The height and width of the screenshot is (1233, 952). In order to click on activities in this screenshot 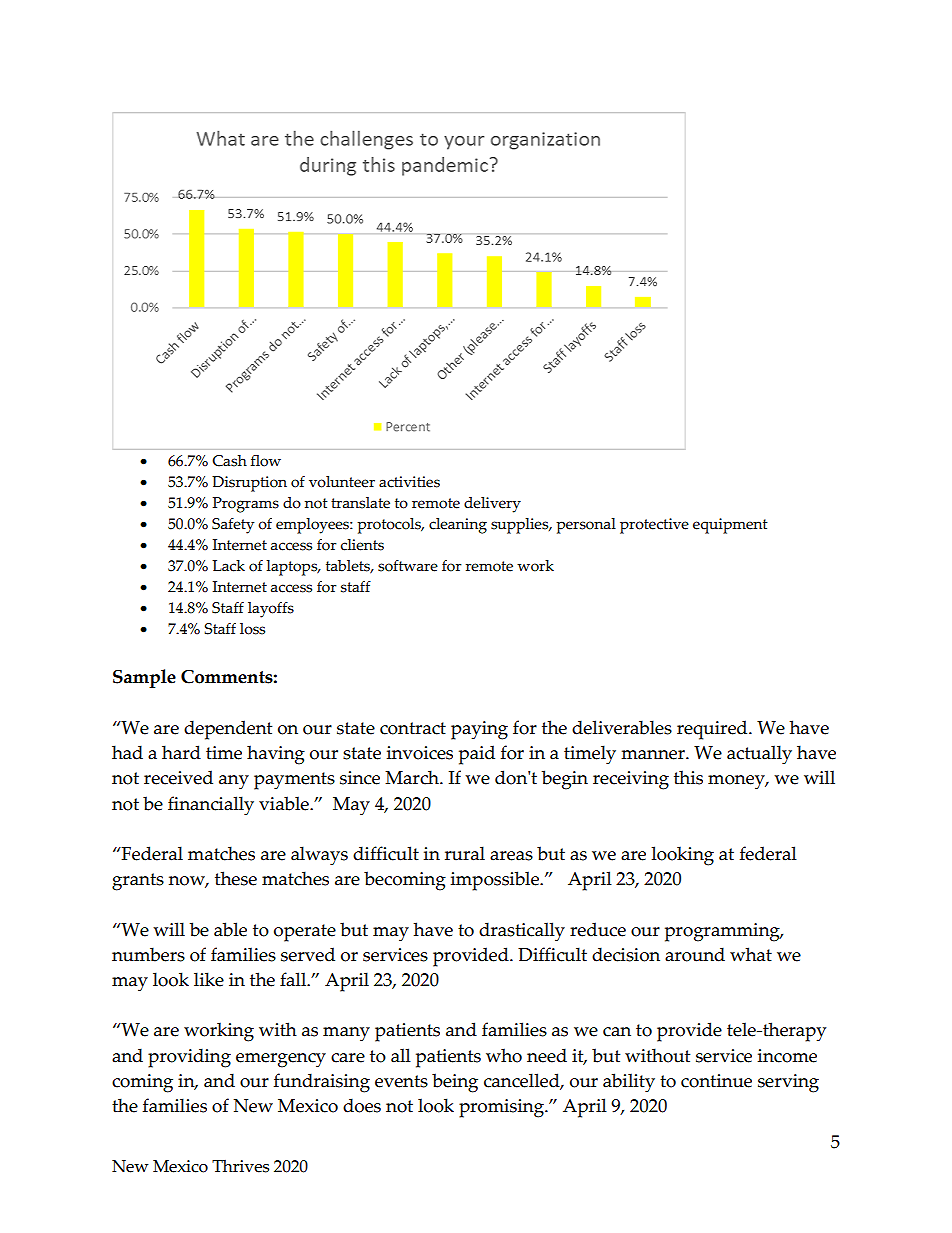, I will do `click(409, 482)`.
